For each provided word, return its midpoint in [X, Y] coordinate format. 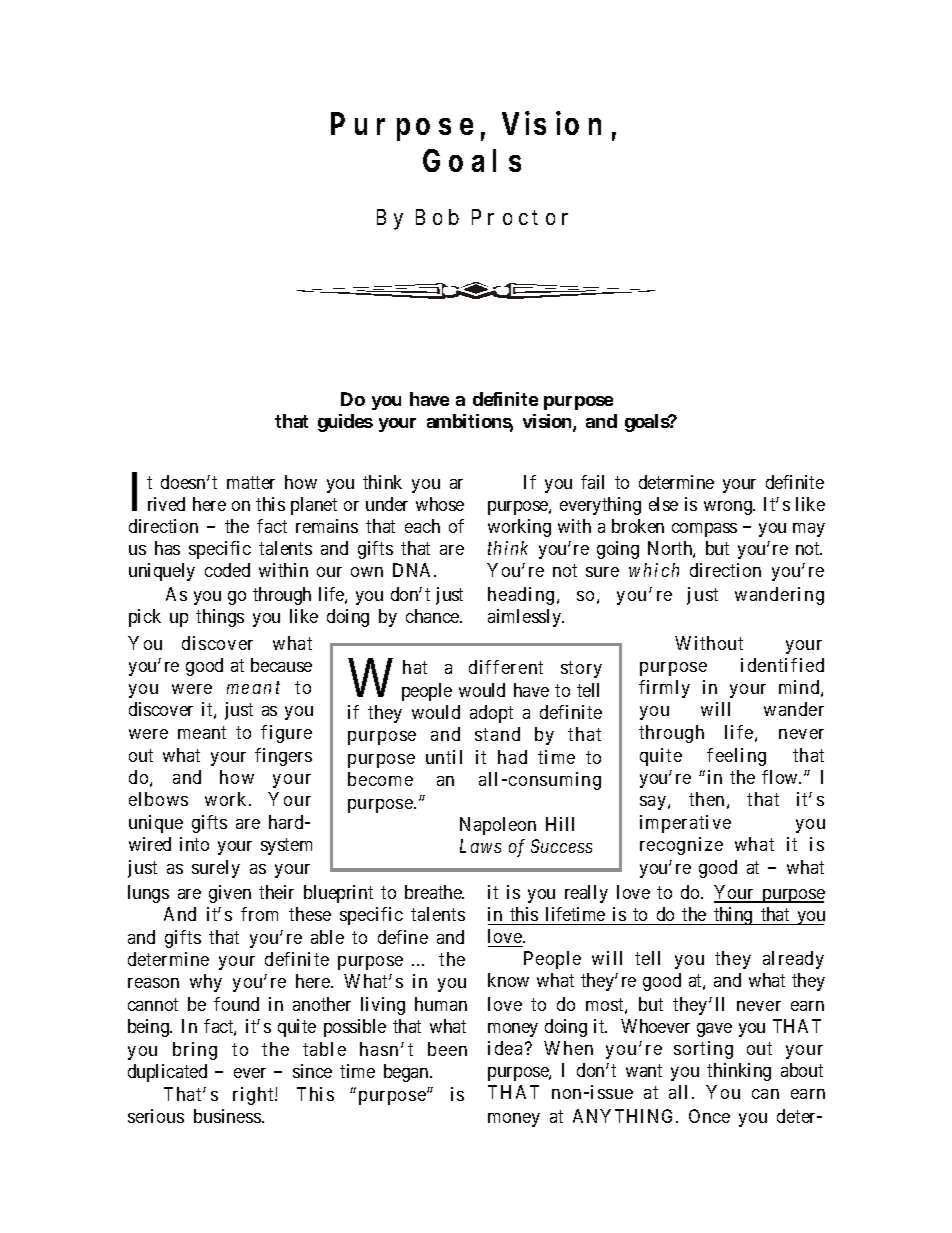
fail [592, 482]
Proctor [520, 217]
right [254, 1096]
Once [709, 1116]
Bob [437, 217]
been [447, 1049]
